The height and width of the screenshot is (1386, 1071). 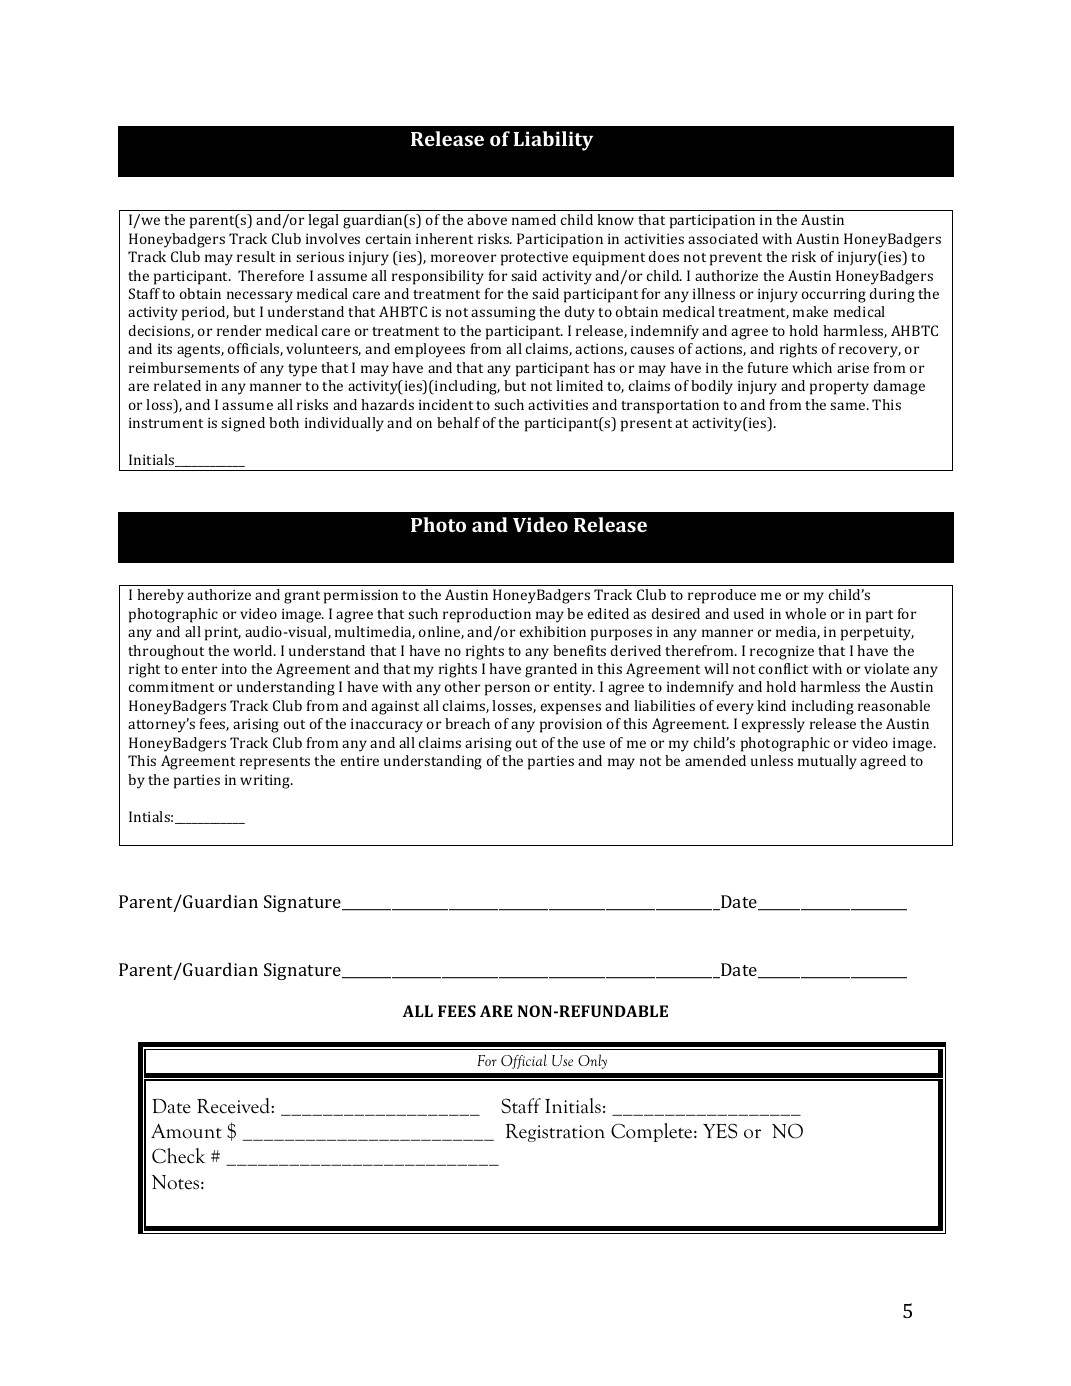 What do you see at coordinates (553, 141) in the screenshot?
I see `Liability` at bounding box center [553, 141].
